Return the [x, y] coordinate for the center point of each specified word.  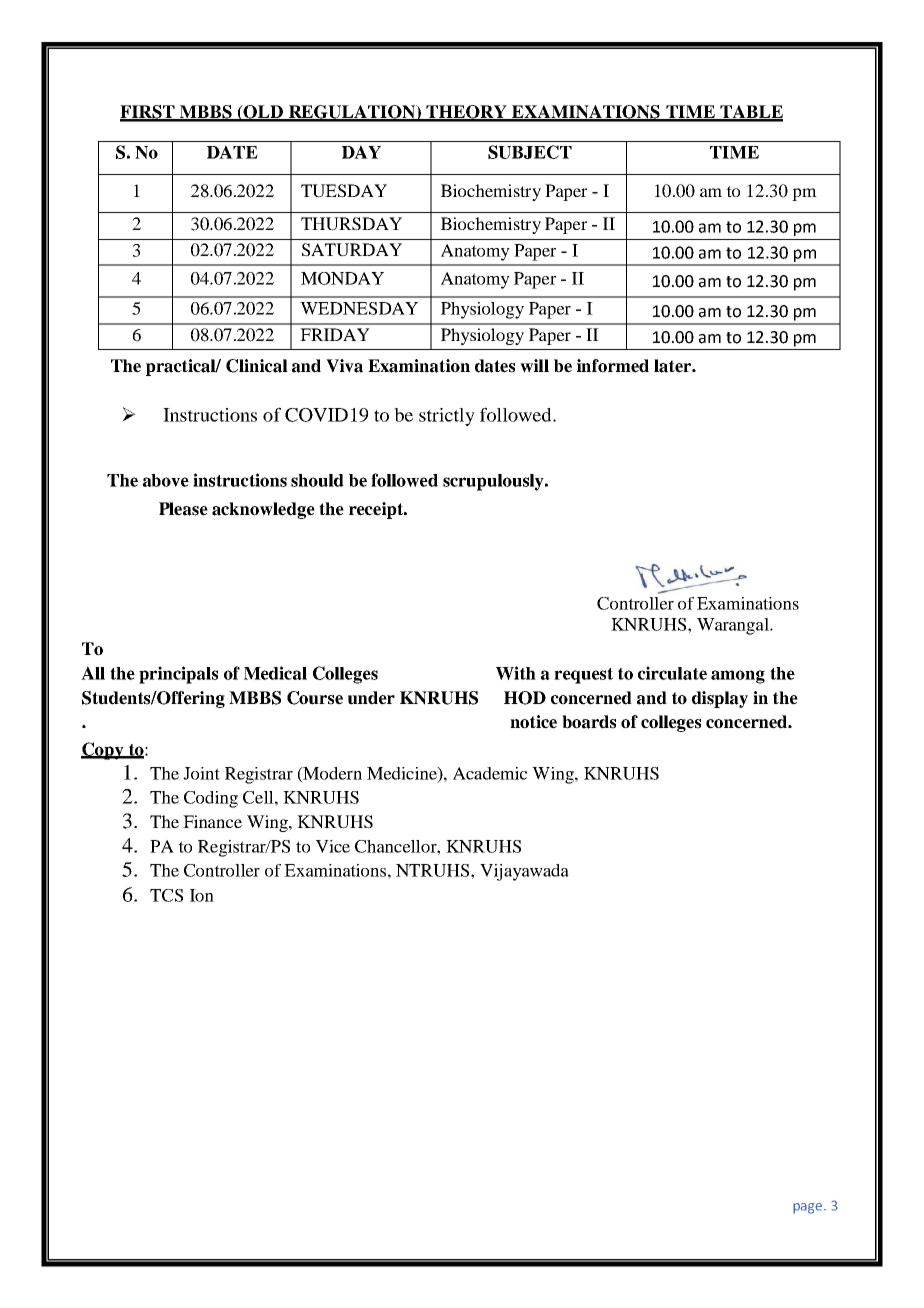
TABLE [750, 113]
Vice [333, 846]
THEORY [466, 113]
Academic [490, 773]
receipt [377, 510]
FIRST [148, 113]
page [809, 1208]
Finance [212, 821]
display [720, 699]
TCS [166, 895]
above [166, 480]
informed [613, 366]
